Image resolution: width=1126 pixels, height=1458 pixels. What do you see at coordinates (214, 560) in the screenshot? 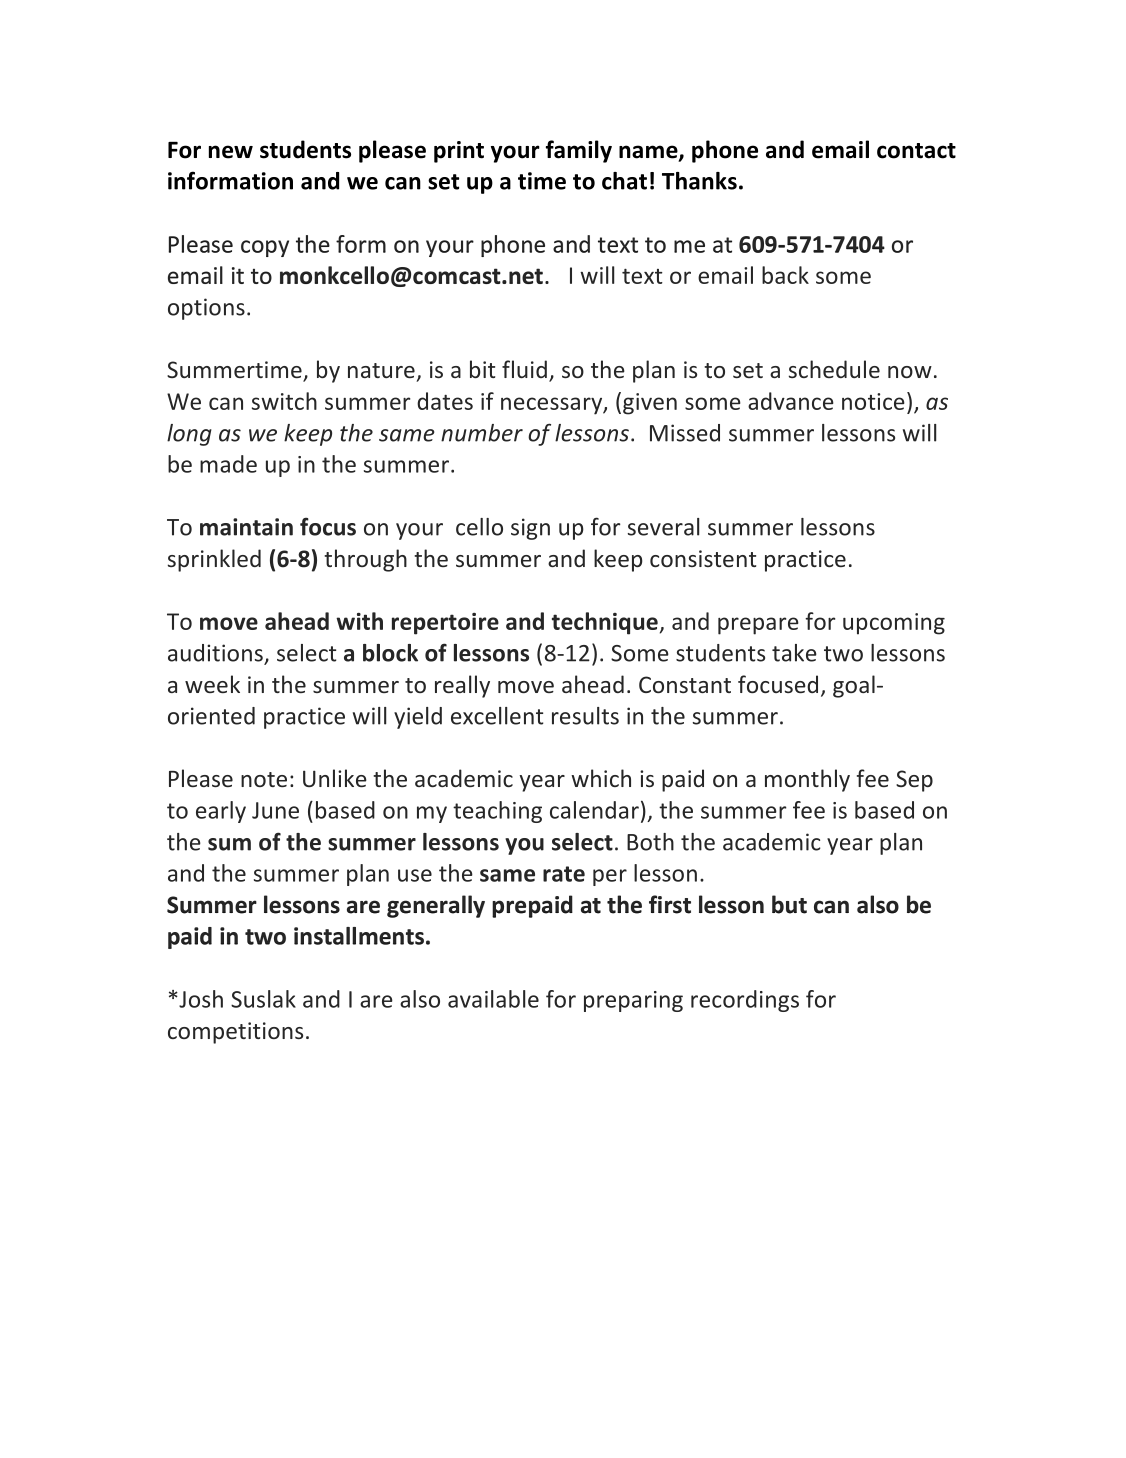
I see `sprinkled` at bounding box center [214, 560].
